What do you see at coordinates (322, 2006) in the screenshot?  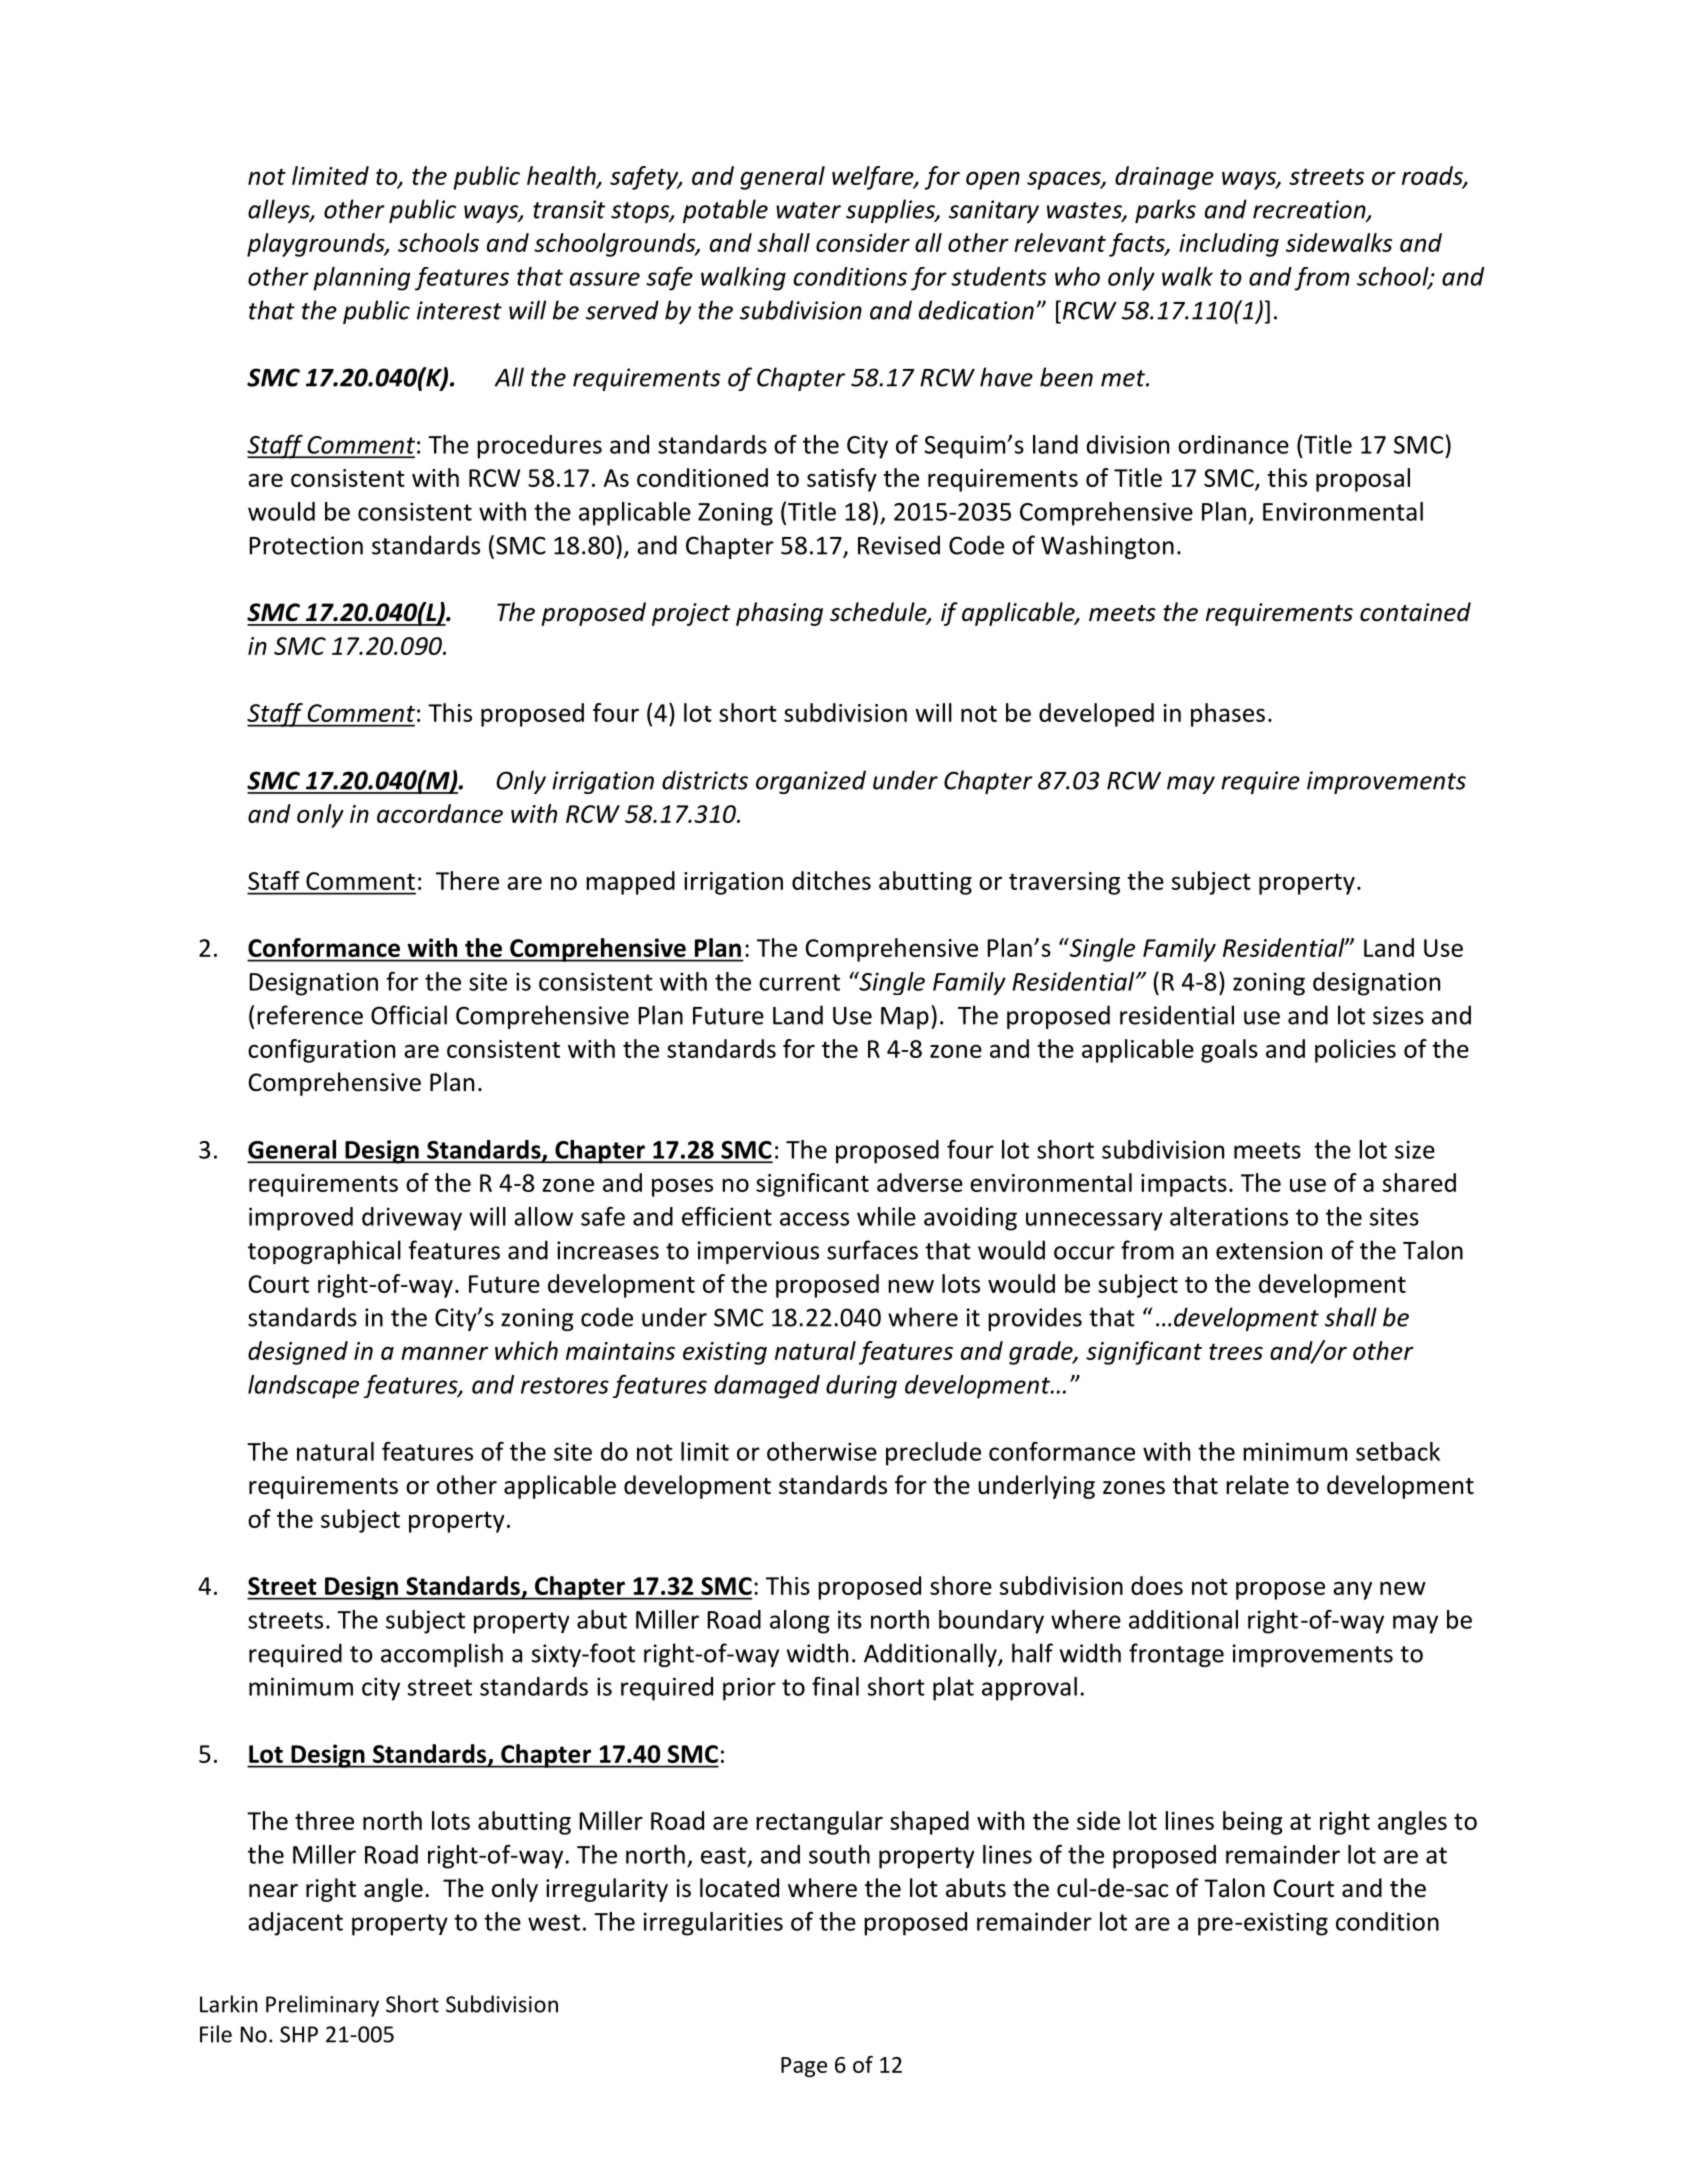 I see `Preliminary` at bounding box center [322, 2006].
